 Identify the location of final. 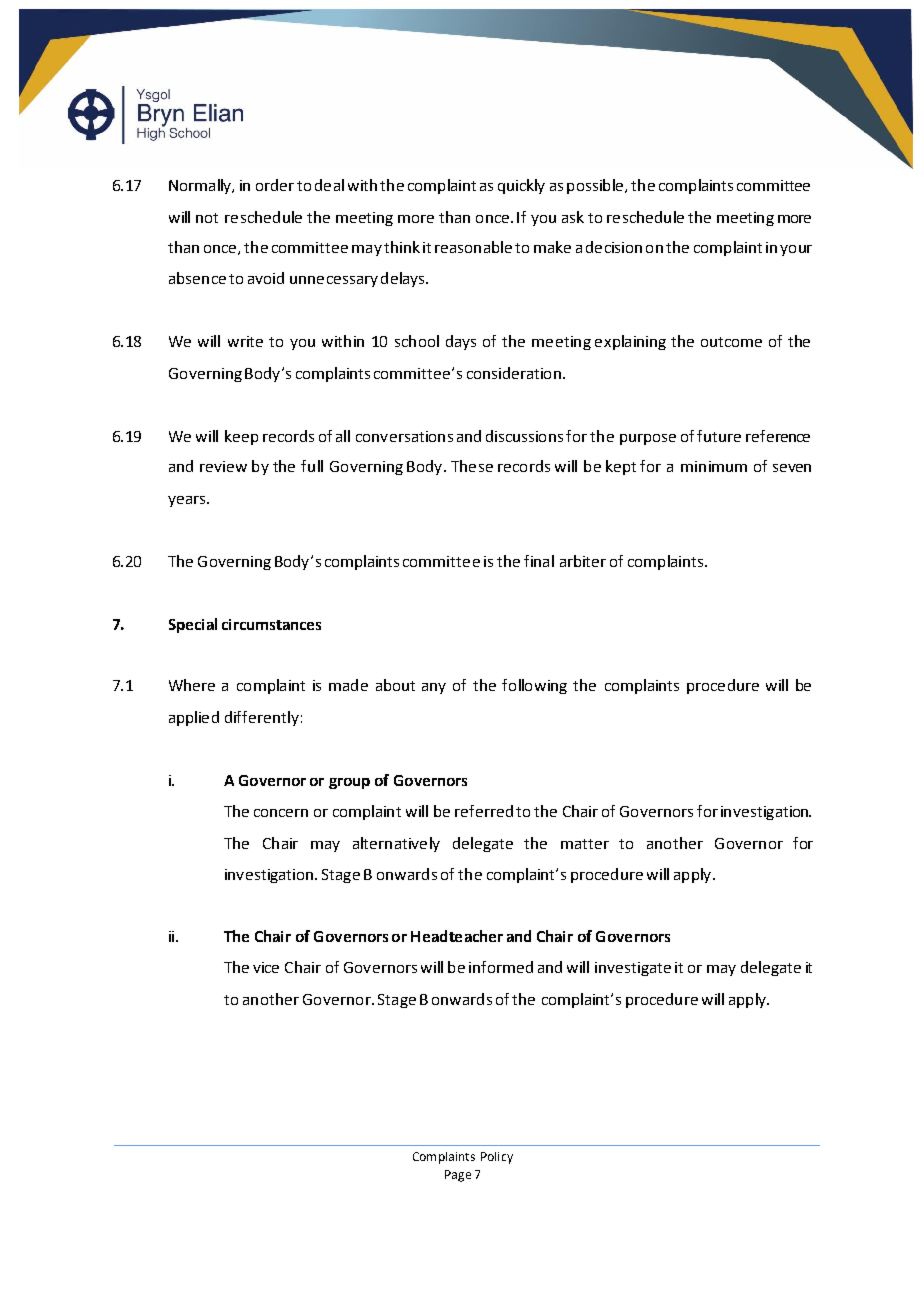
(539, 561).
